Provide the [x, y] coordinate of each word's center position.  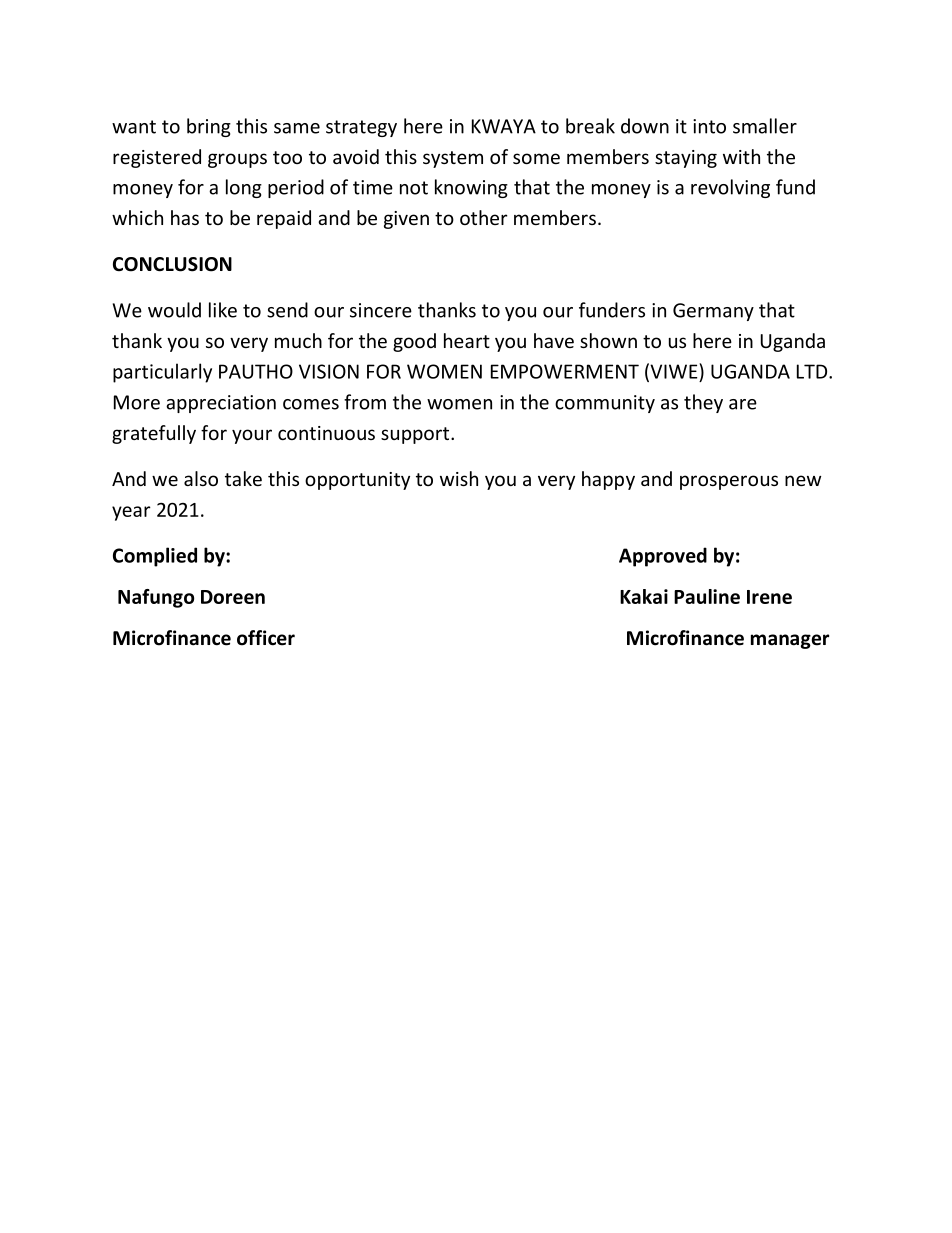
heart [467, 340]
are [743, 404]
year [131, 513]
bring [209, 127]
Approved [663, 557]
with [741, 156]
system [453, 159]
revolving [730, 188]
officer [266, 638]
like [223, 310]
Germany [713, 312]
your [252, 436]
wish [459, 478]
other [484, 217]
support [416, 435]
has [185, 217]
